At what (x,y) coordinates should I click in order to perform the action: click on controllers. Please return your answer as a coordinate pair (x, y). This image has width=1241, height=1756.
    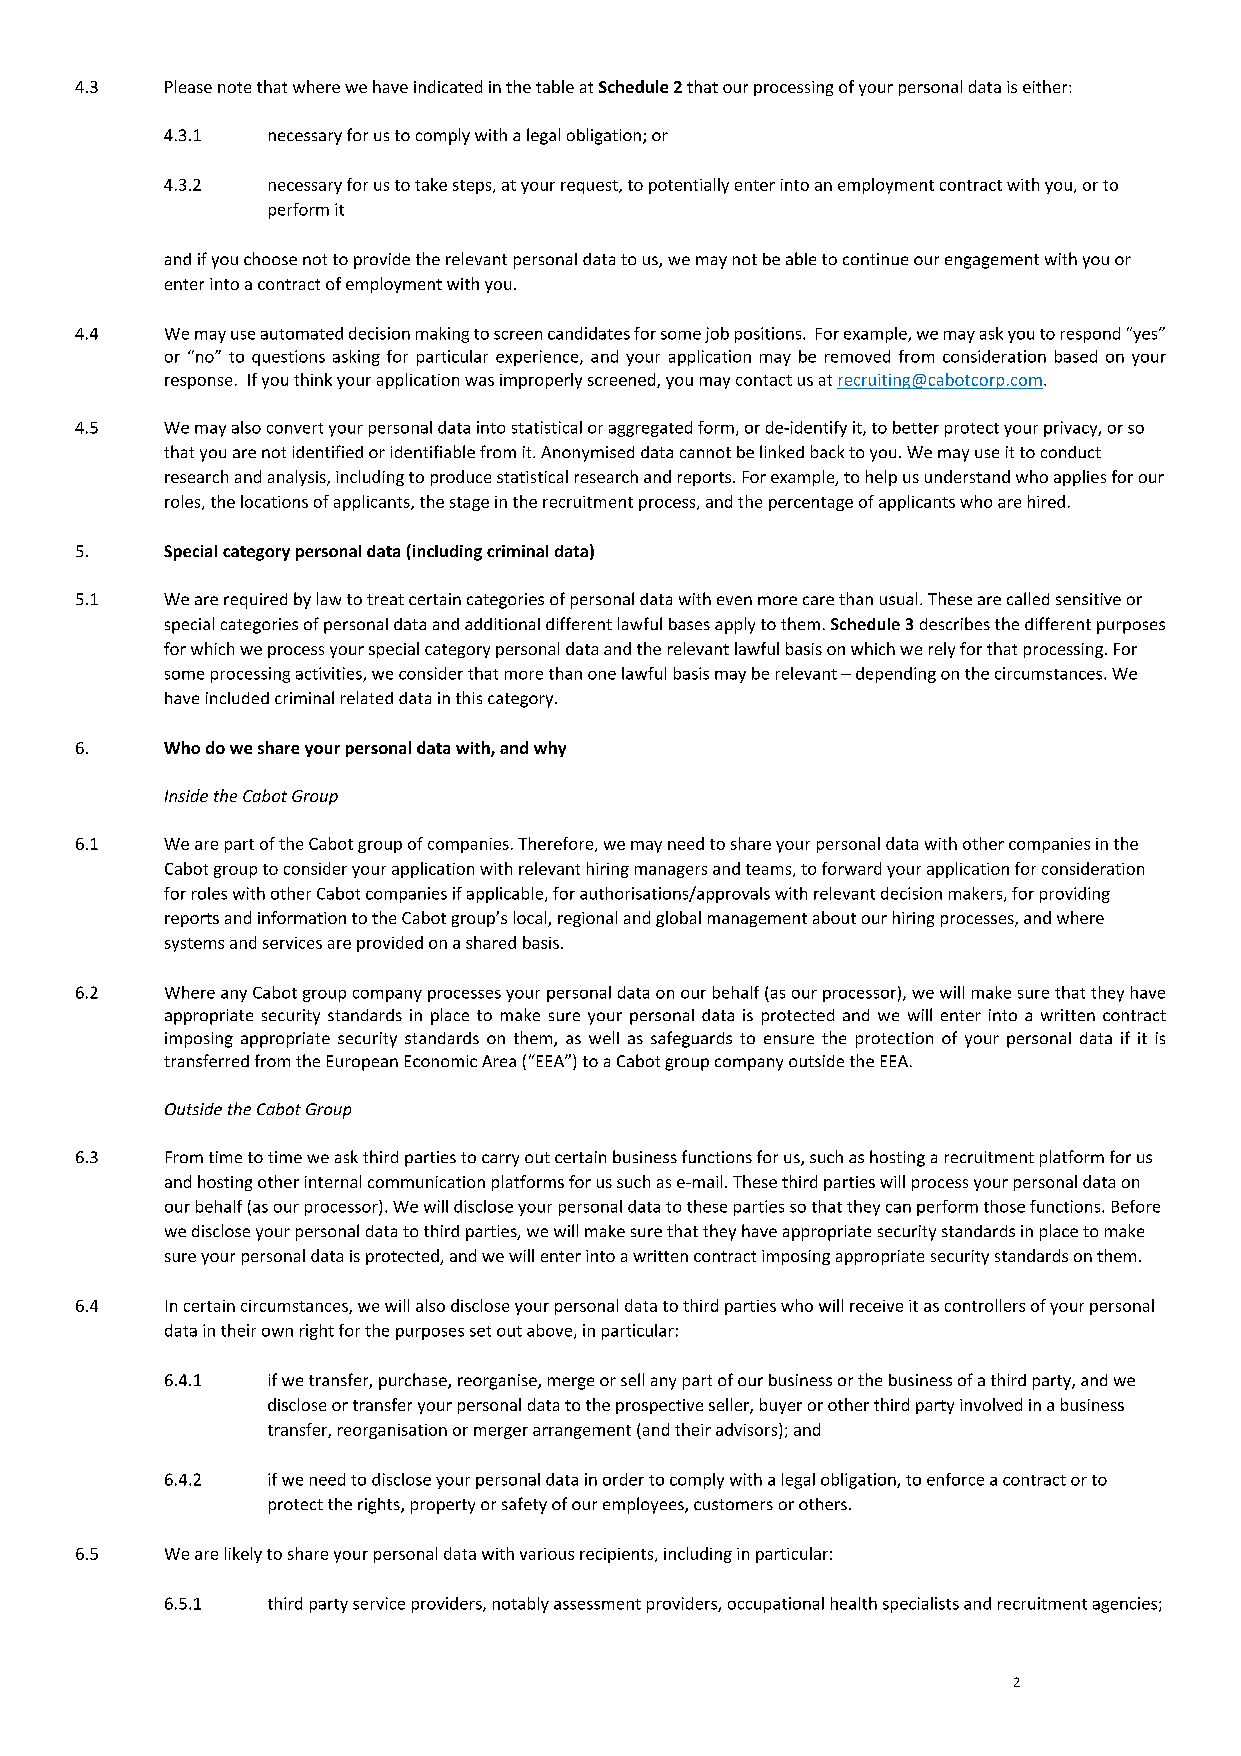
    Looking at the image, I should click on (985, 1305).
